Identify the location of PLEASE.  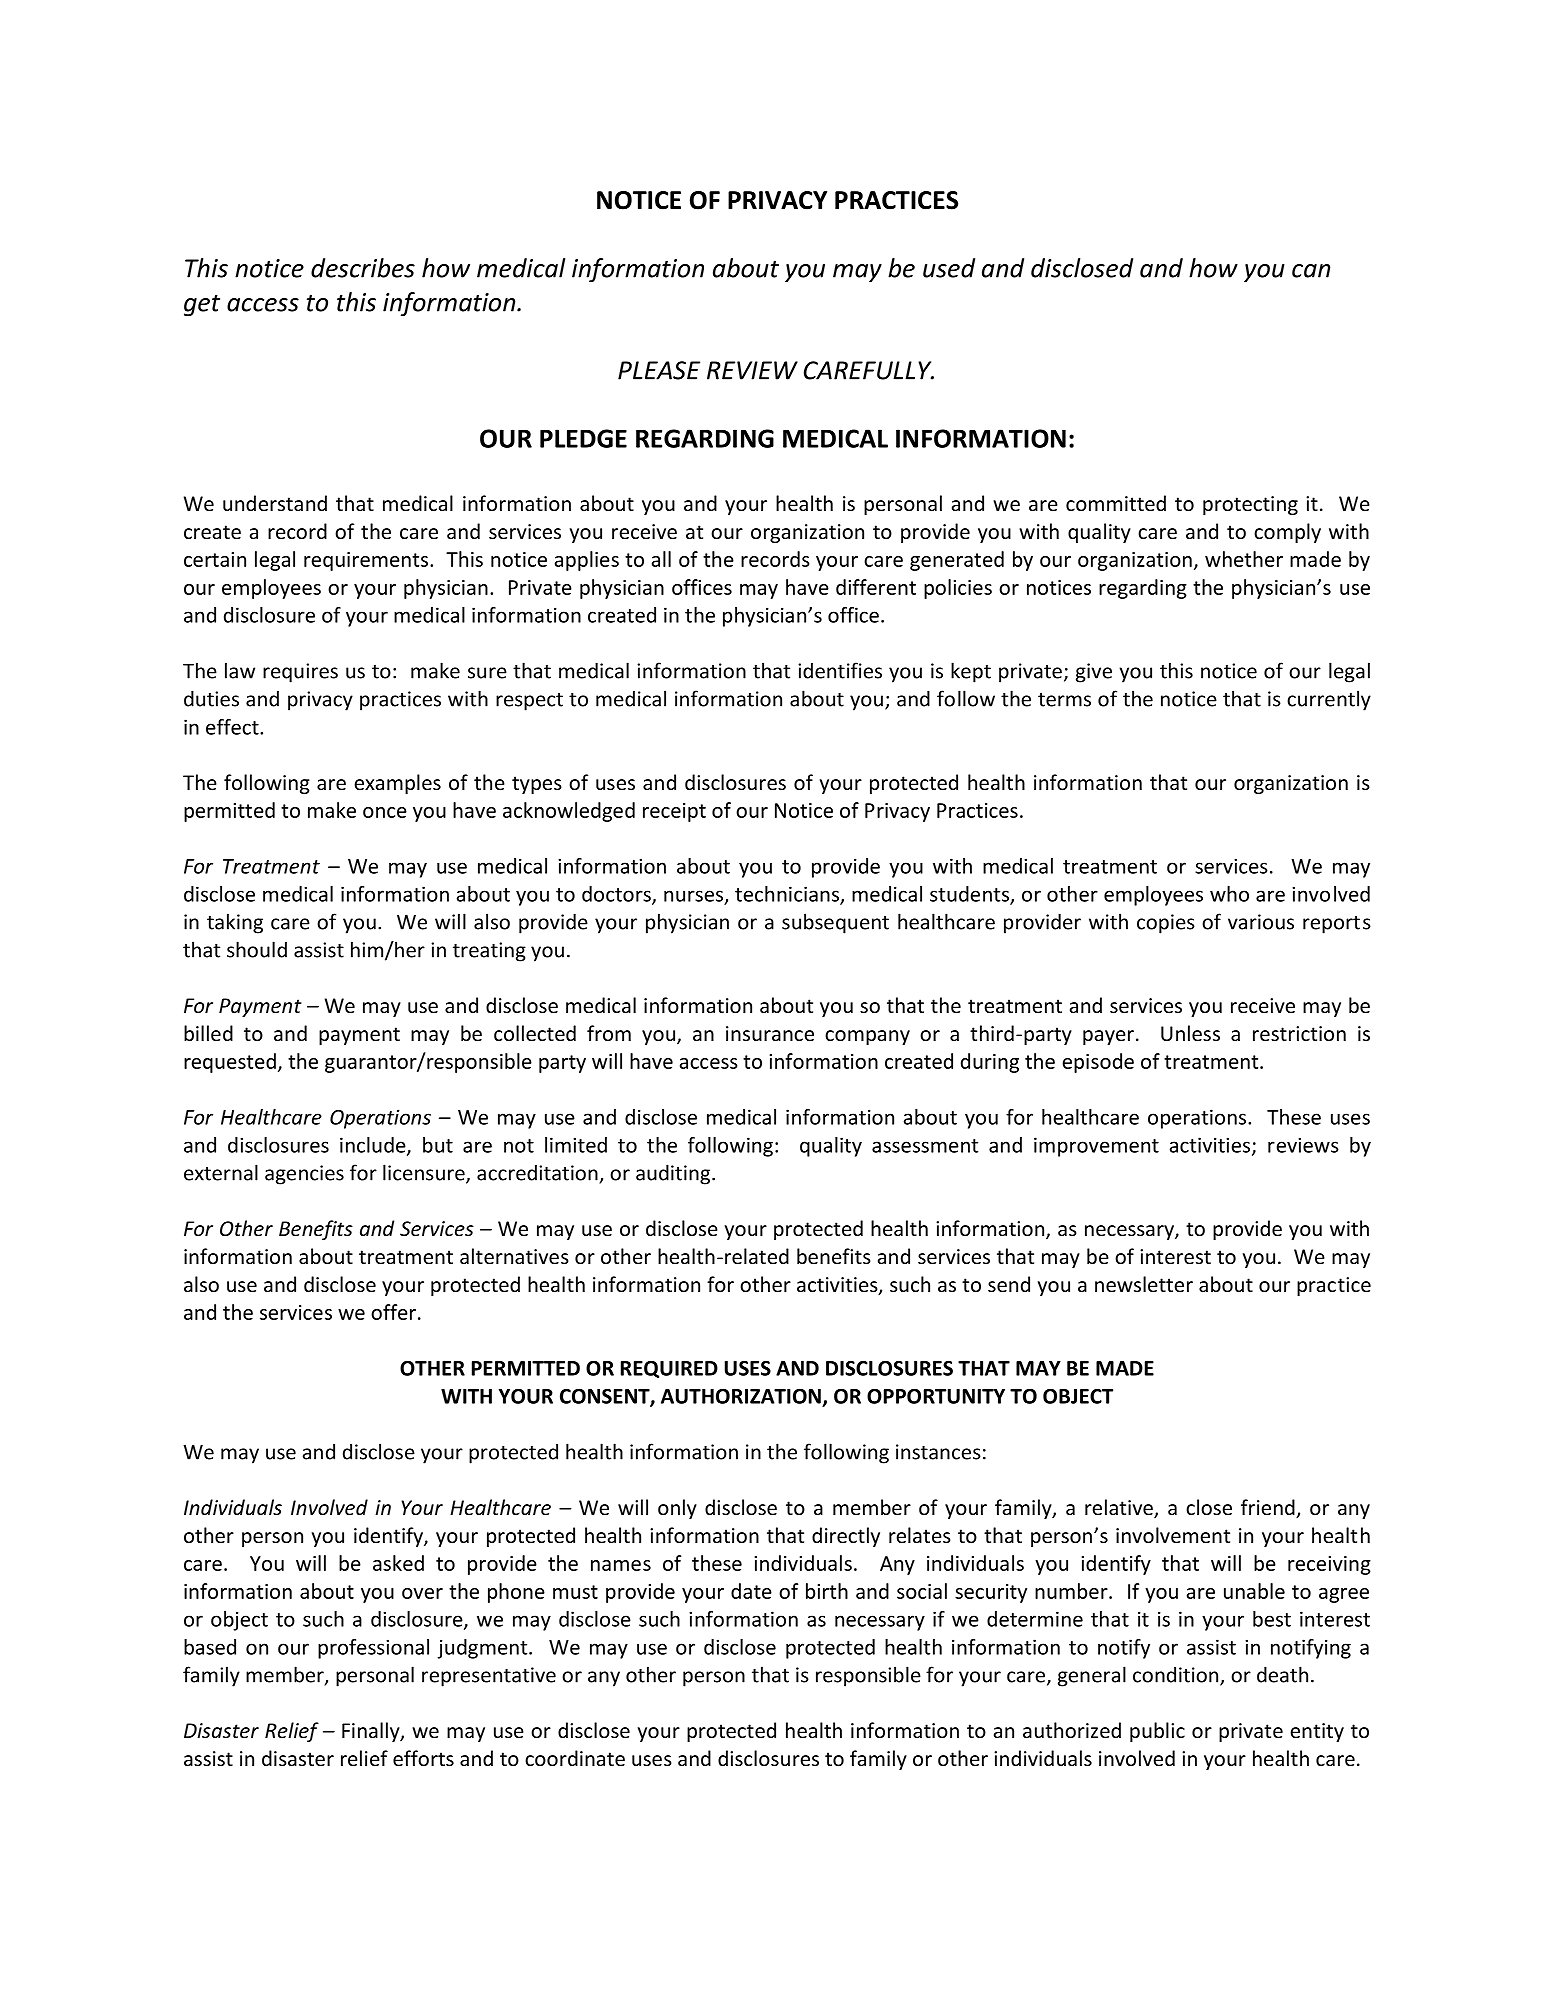
(659, 370).
